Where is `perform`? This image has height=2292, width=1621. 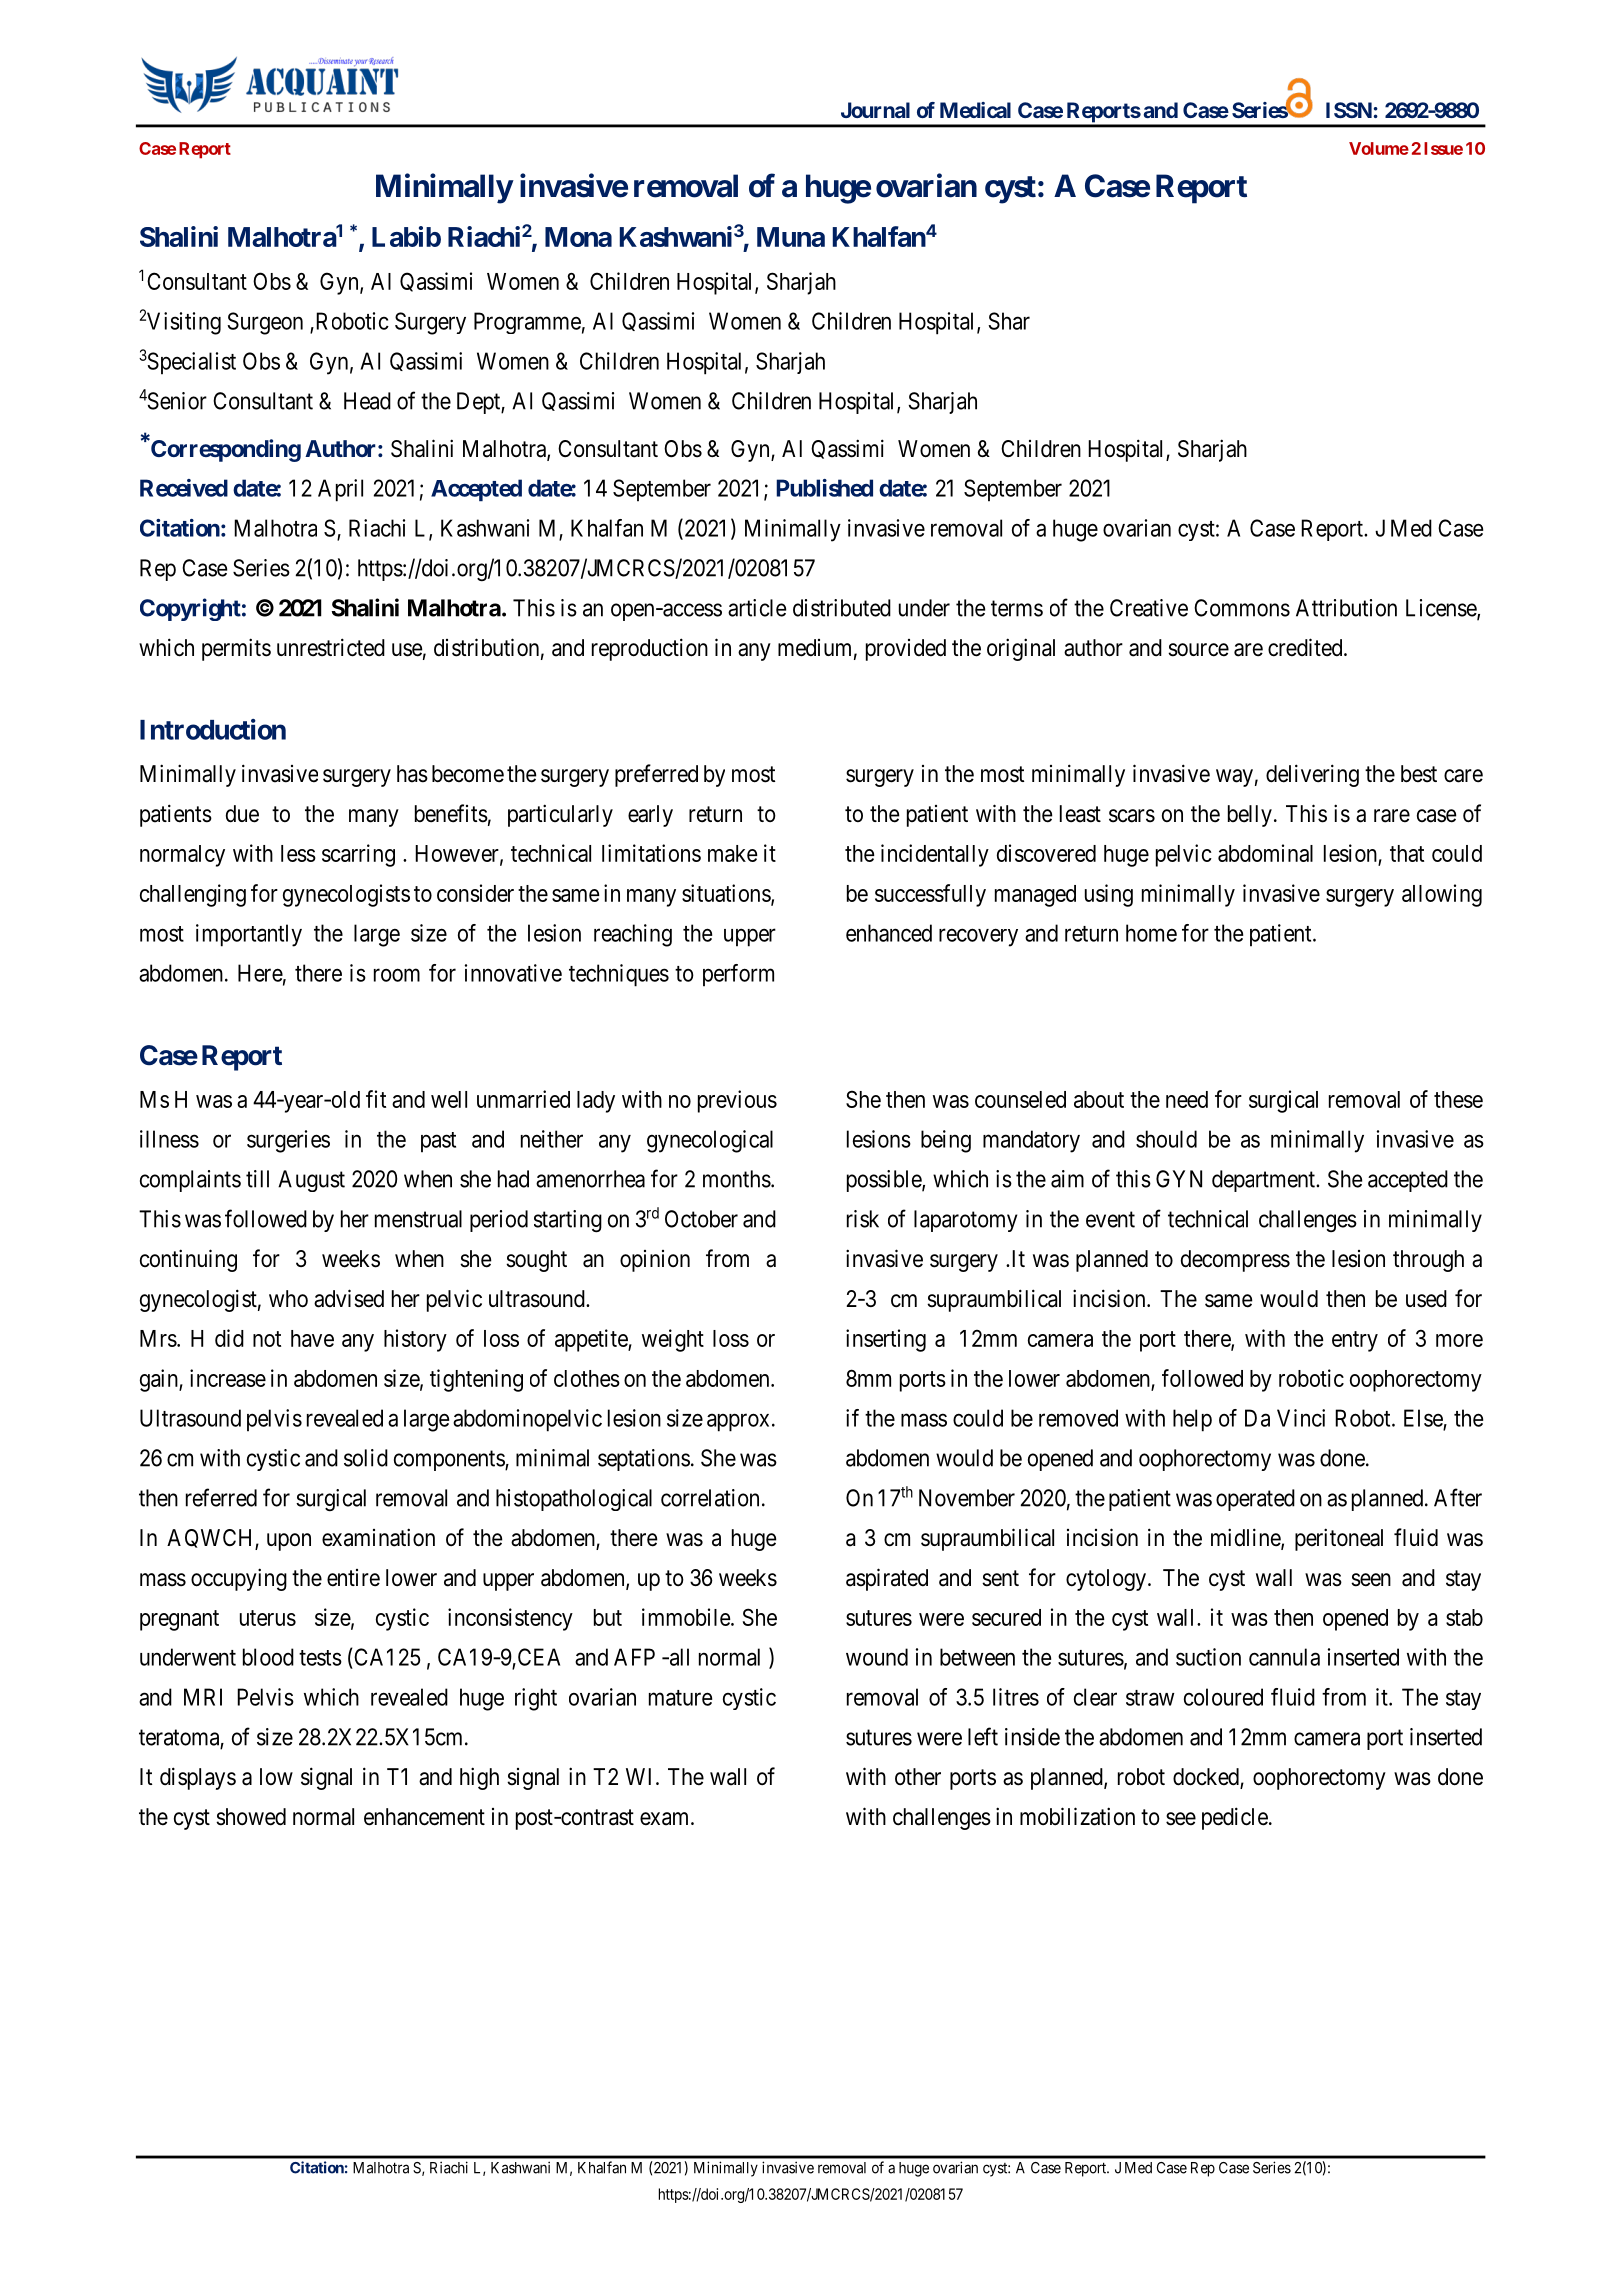 perform is located at coordinates (738, 975).
